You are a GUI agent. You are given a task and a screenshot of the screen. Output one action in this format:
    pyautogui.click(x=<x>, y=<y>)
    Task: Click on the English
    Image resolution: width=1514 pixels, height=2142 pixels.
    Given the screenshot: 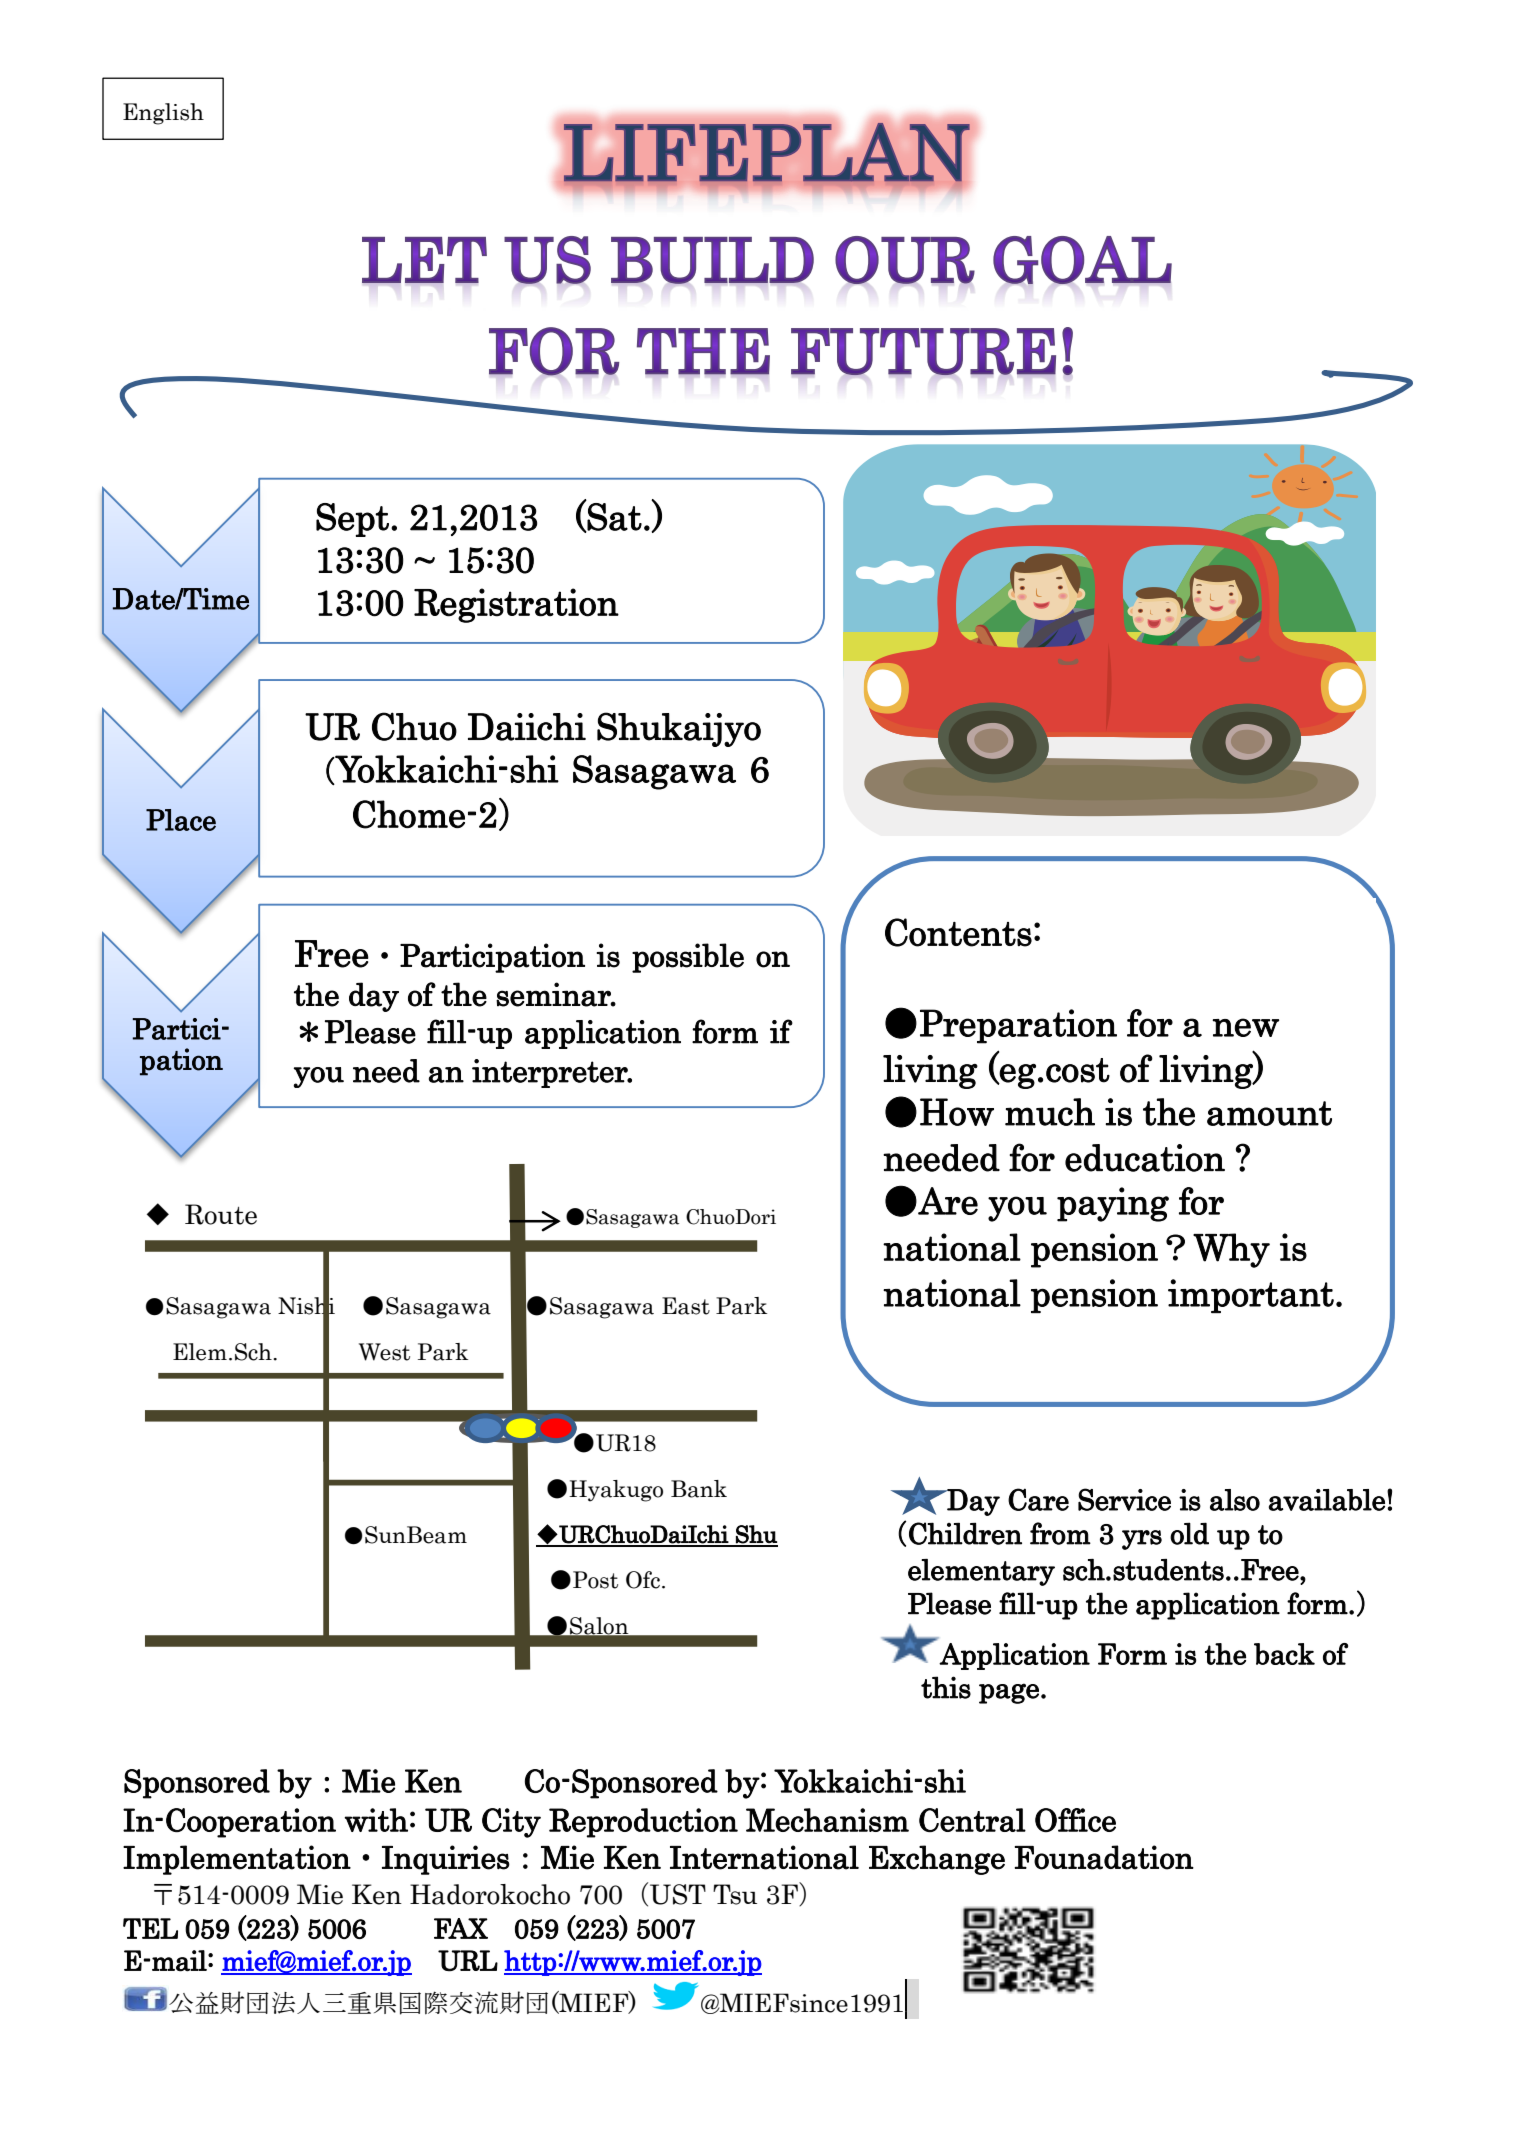 What is the action you would take?
    pyautogui.click(x=163, y=114)
